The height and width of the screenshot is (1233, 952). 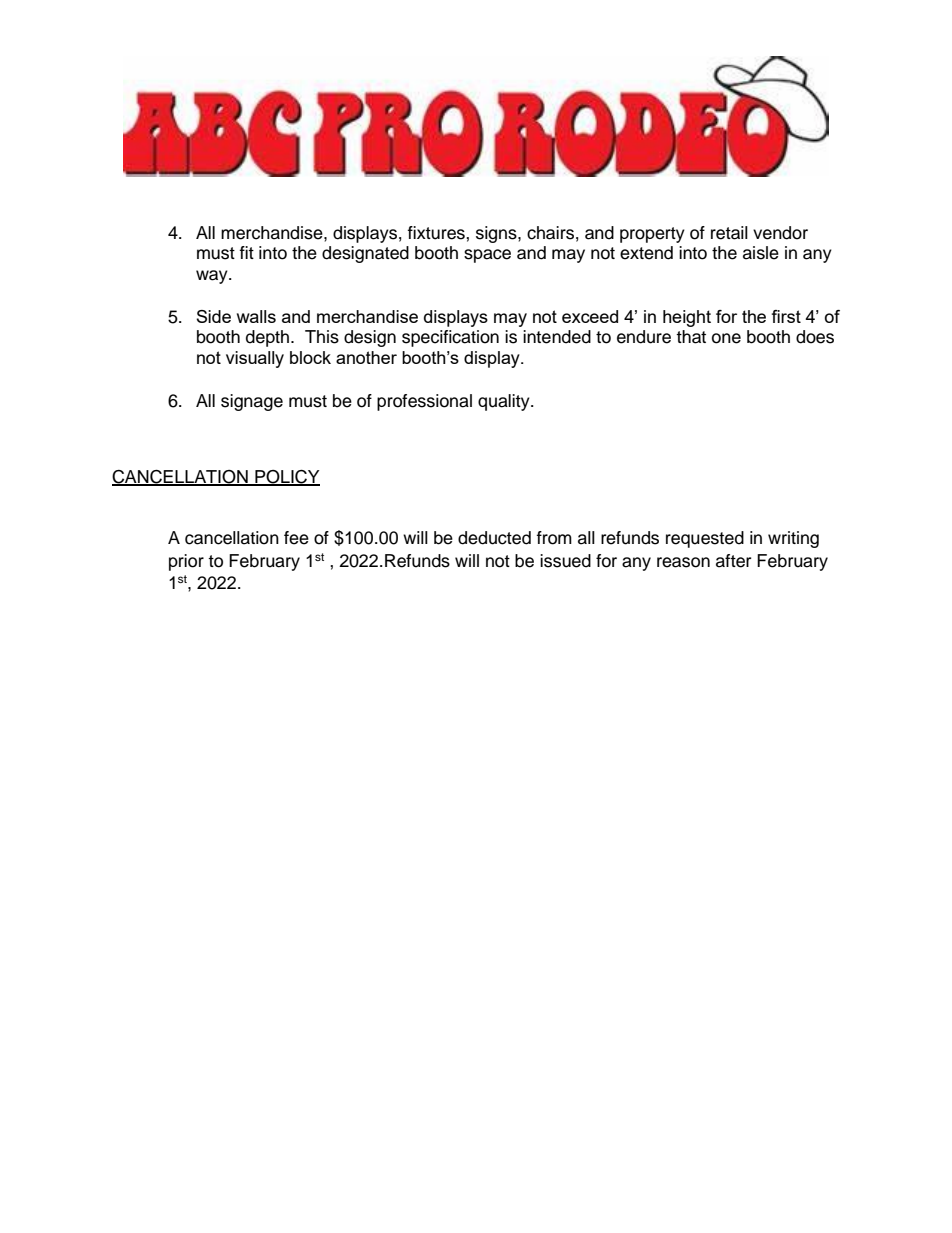 I want to click on after, so click(x=733, y=561).
